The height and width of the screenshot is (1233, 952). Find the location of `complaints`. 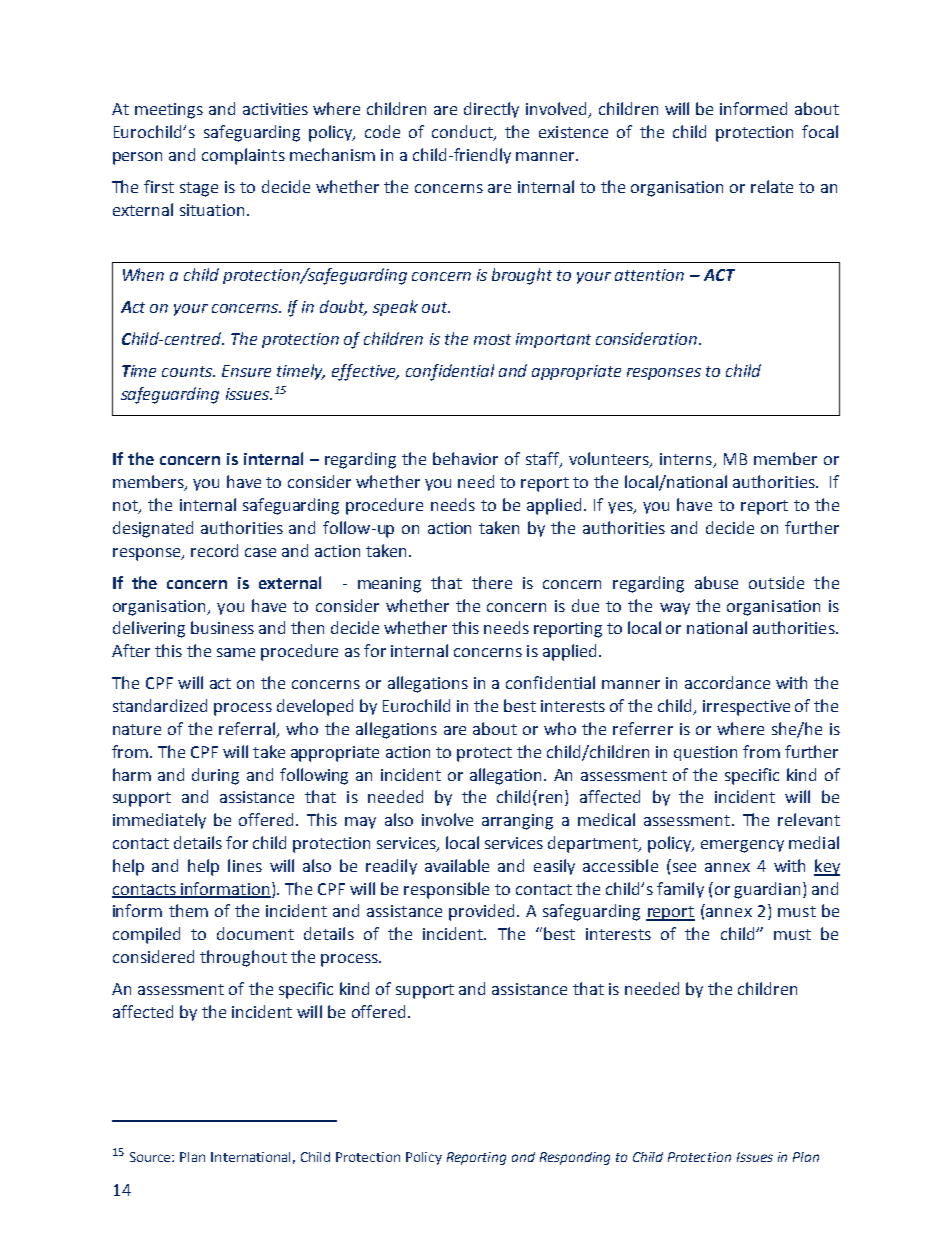

complaints is located at coordinates (243, 156).
